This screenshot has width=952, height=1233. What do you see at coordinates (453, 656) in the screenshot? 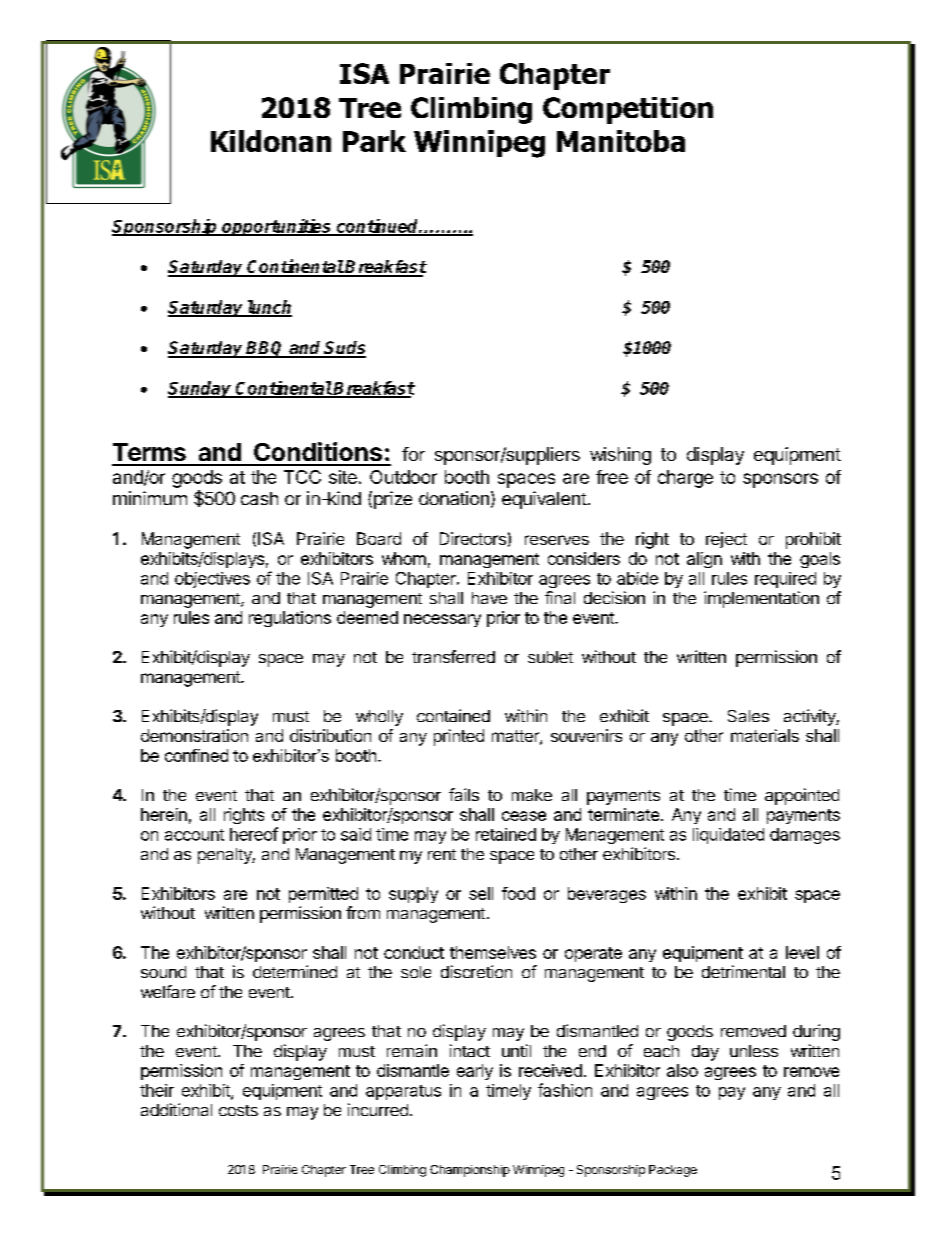
I see `transferred` at bounding box center [453, 656].
